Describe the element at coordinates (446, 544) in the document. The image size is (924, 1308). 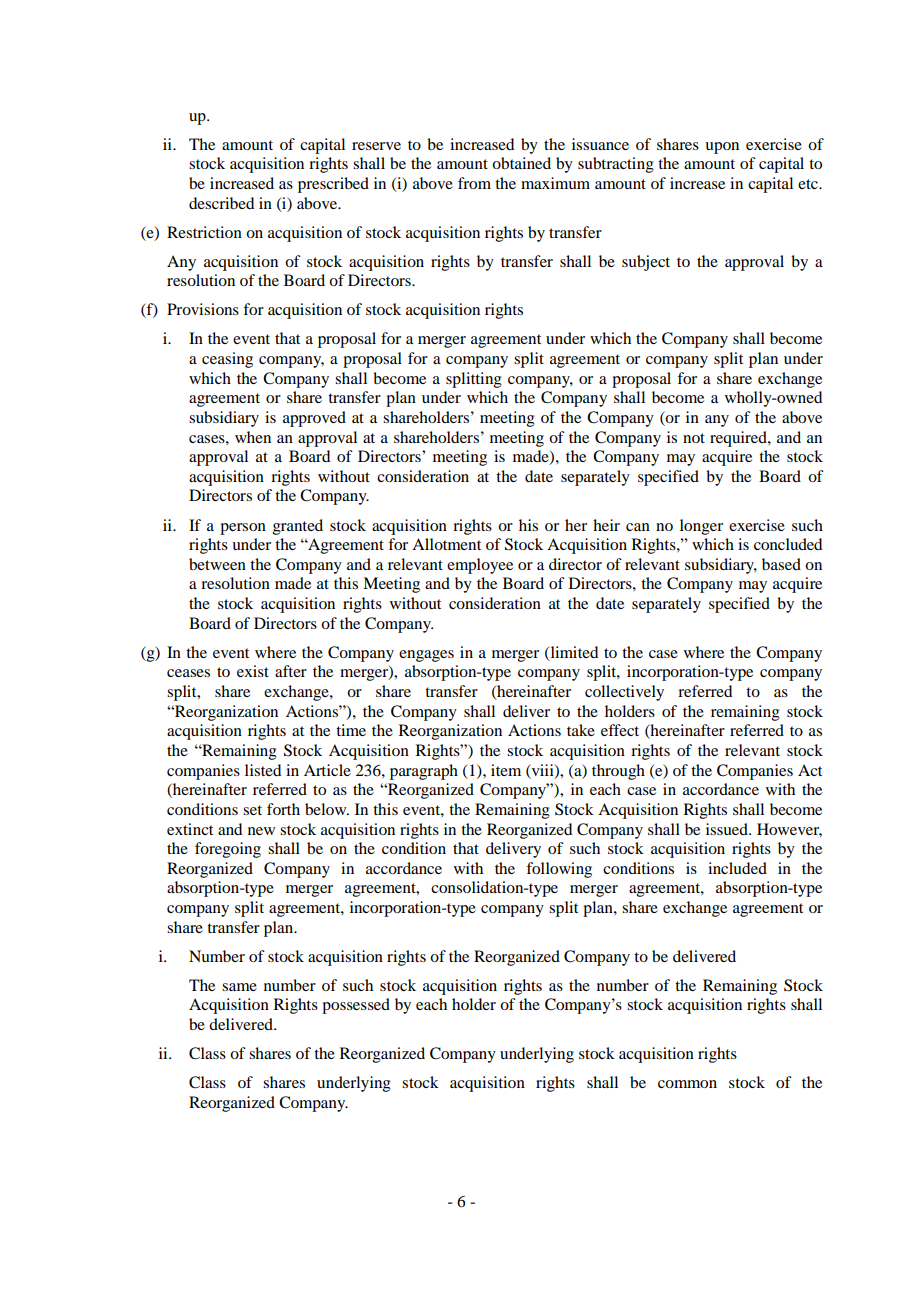
I see `Allotment` at that location.
